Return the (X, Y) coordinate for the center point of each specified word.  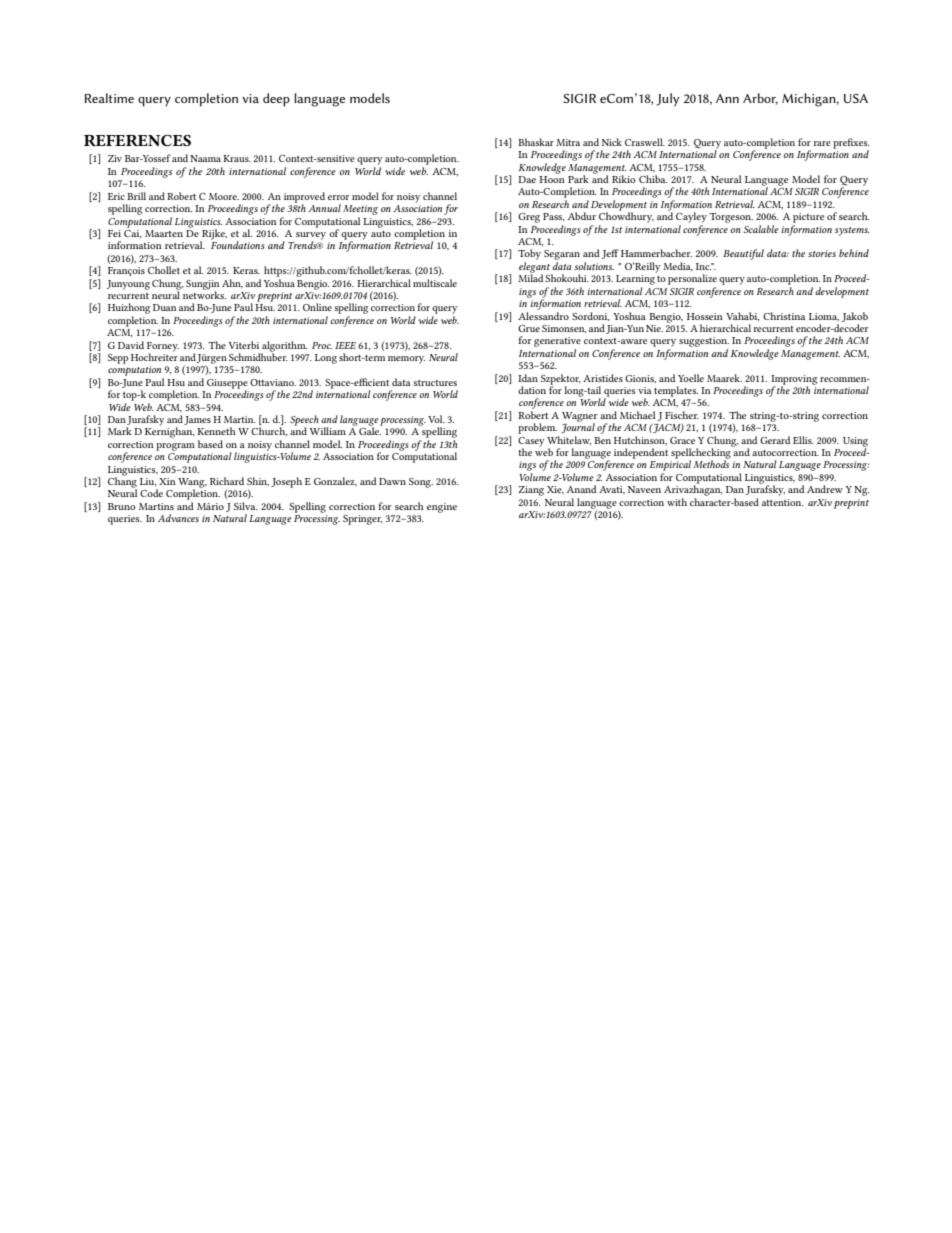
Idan (528, 378)
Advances (178, 518)
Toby (529, 254)
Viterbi (244, 345)
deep (276, 100)
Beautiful (743, 254)
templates (676, 391)
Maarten (164, 233)
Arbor (760, 99)
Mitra (568, 142)
